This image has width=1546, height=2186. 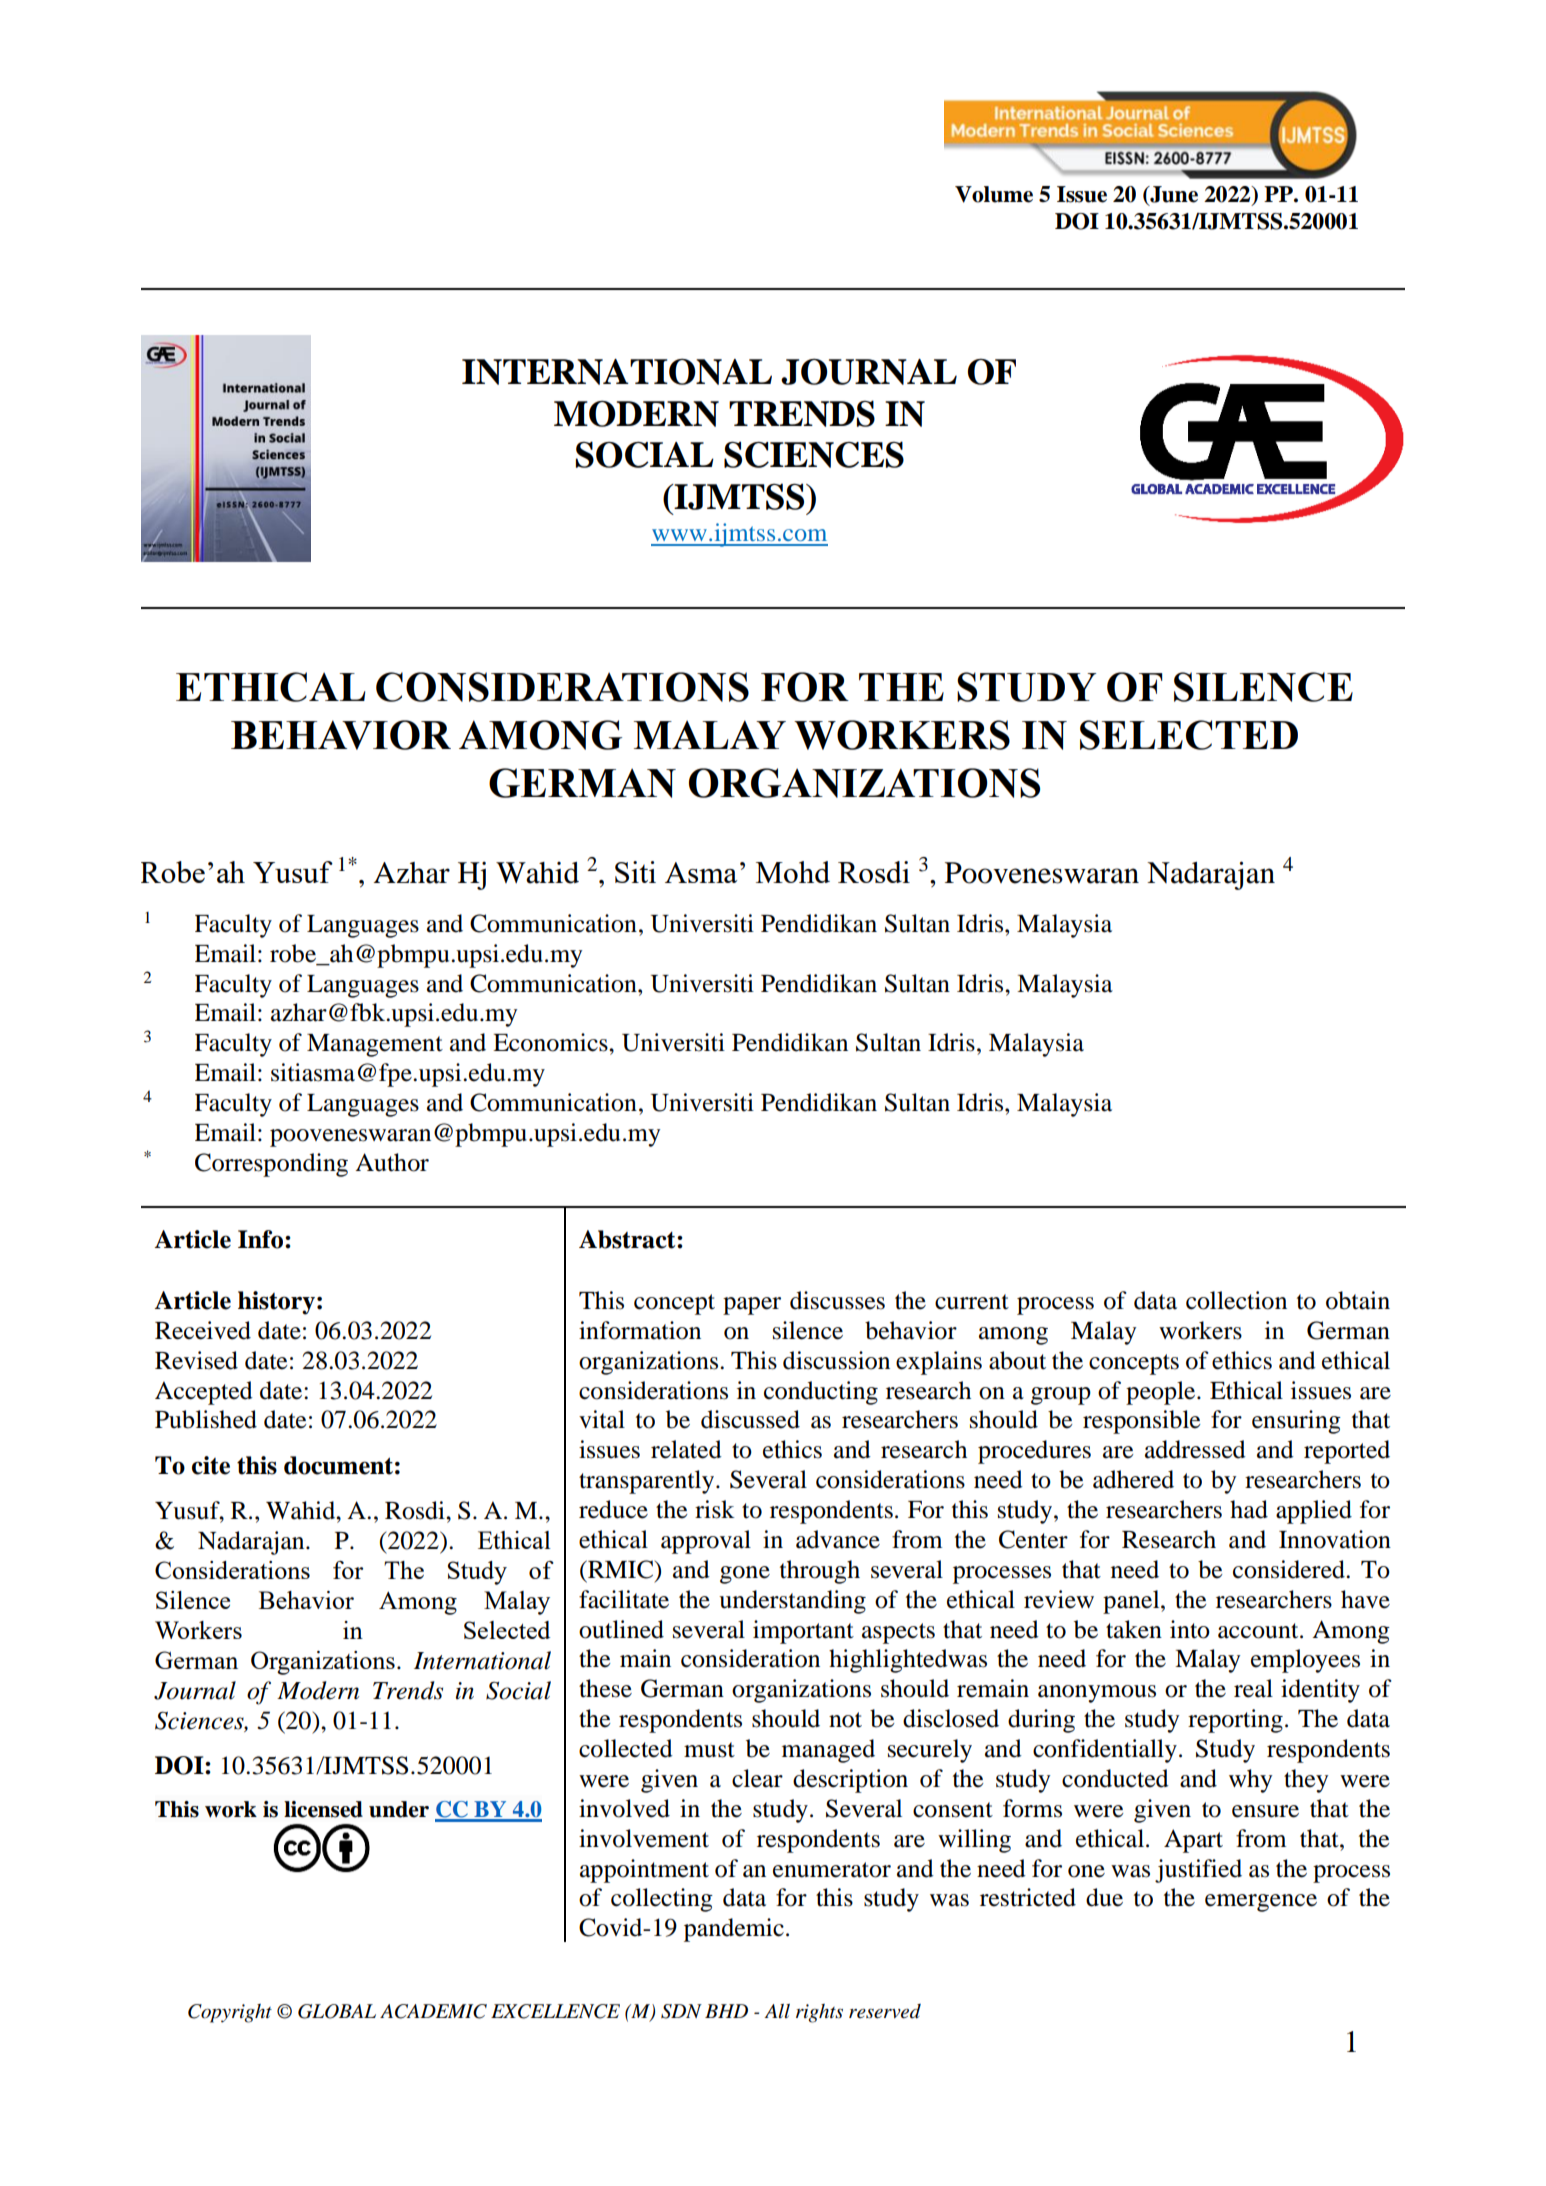 What do you see at coordinates (551, 1042) in the image?
I see `Economics` at bounding box center [551, 1042].
